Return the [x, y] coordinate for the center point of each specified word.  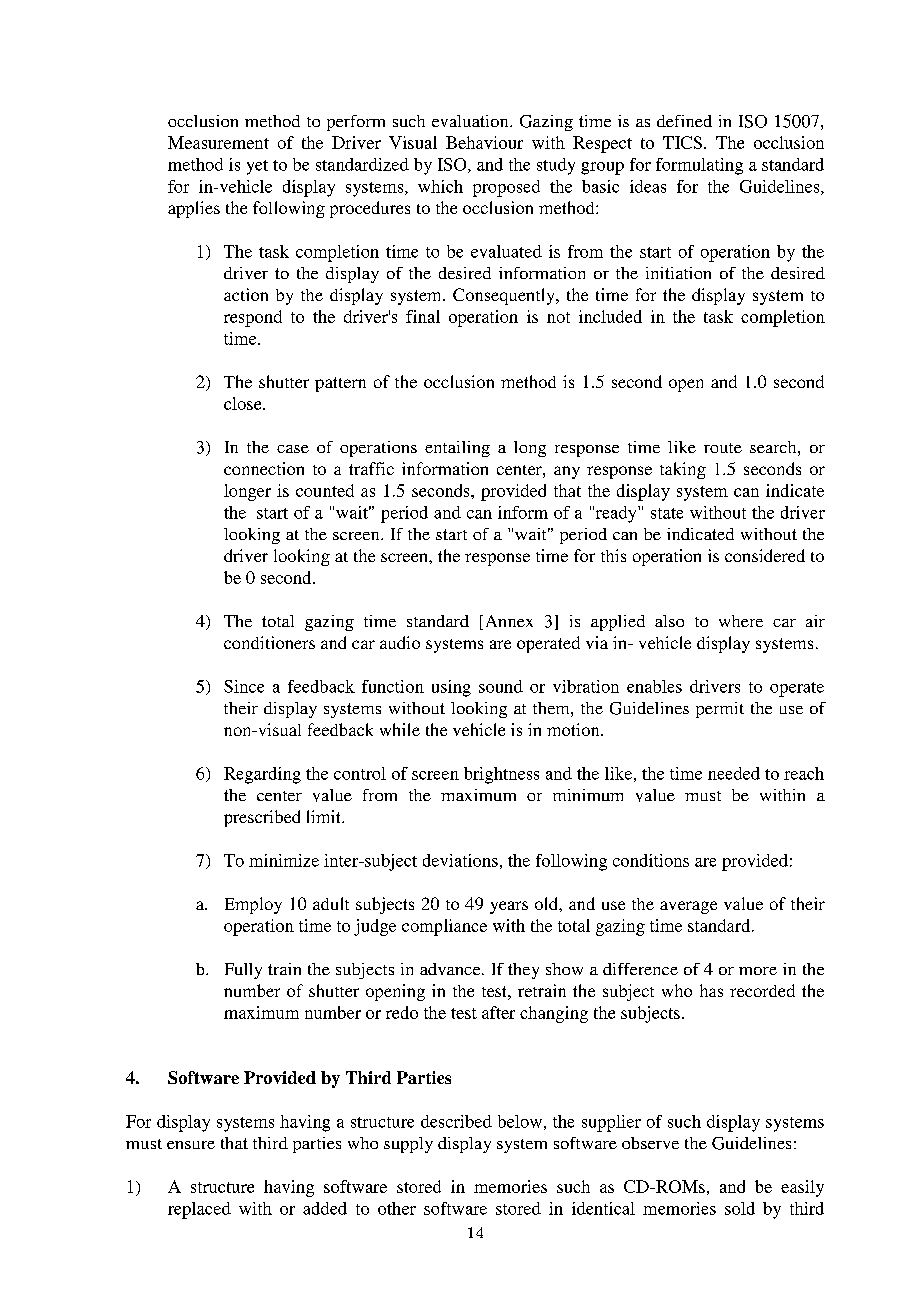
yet [257, 167]
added [325, 1208]
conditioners [269, 642]
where [741, 621]
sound [501, 686]
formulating [699, 166]
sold [740, 1208]
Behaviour [484, 142]
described [456, 1121]
